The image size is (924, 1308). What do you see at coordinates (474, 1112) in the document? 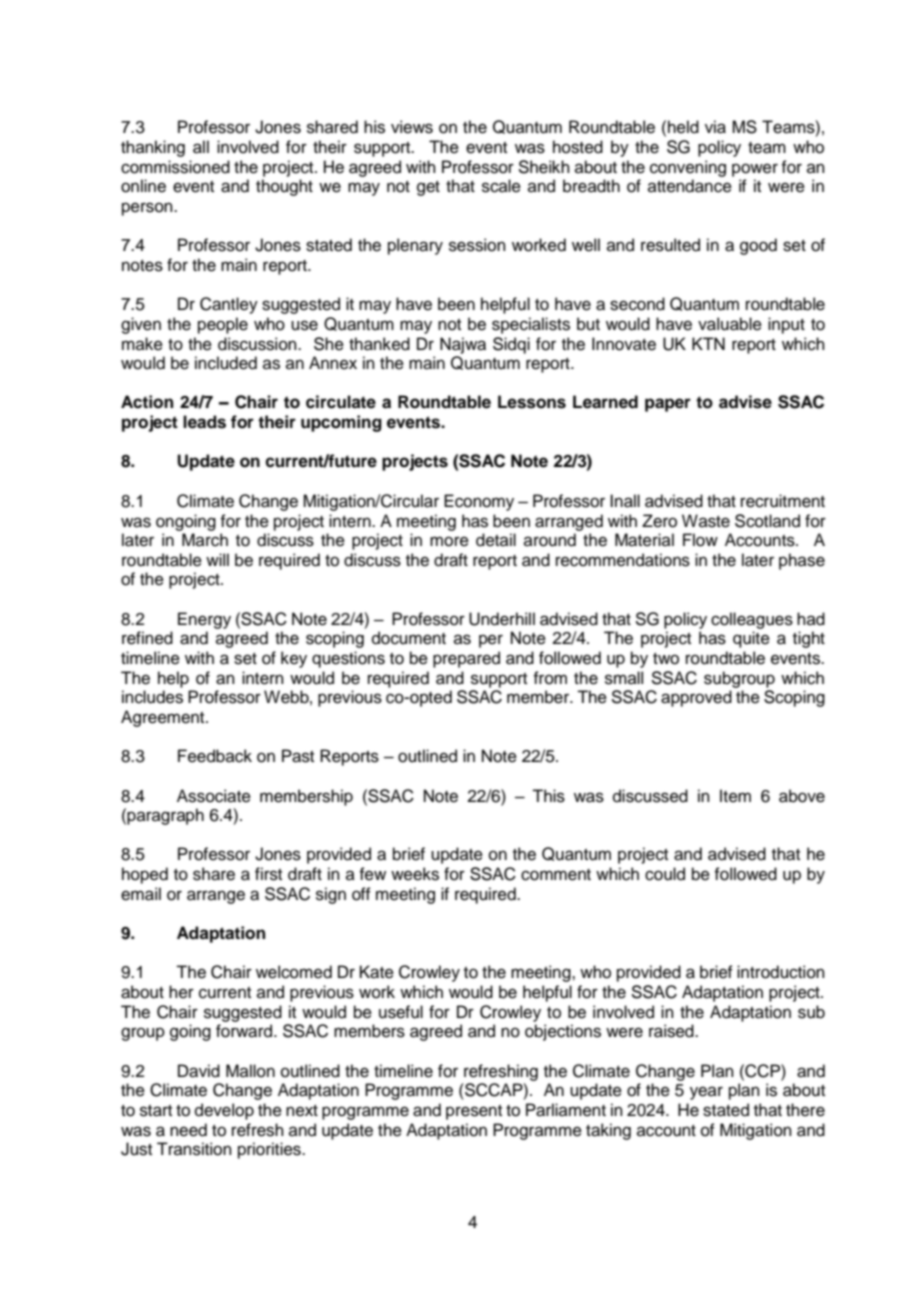
I see `present` at bounding box center [474, 1112].
